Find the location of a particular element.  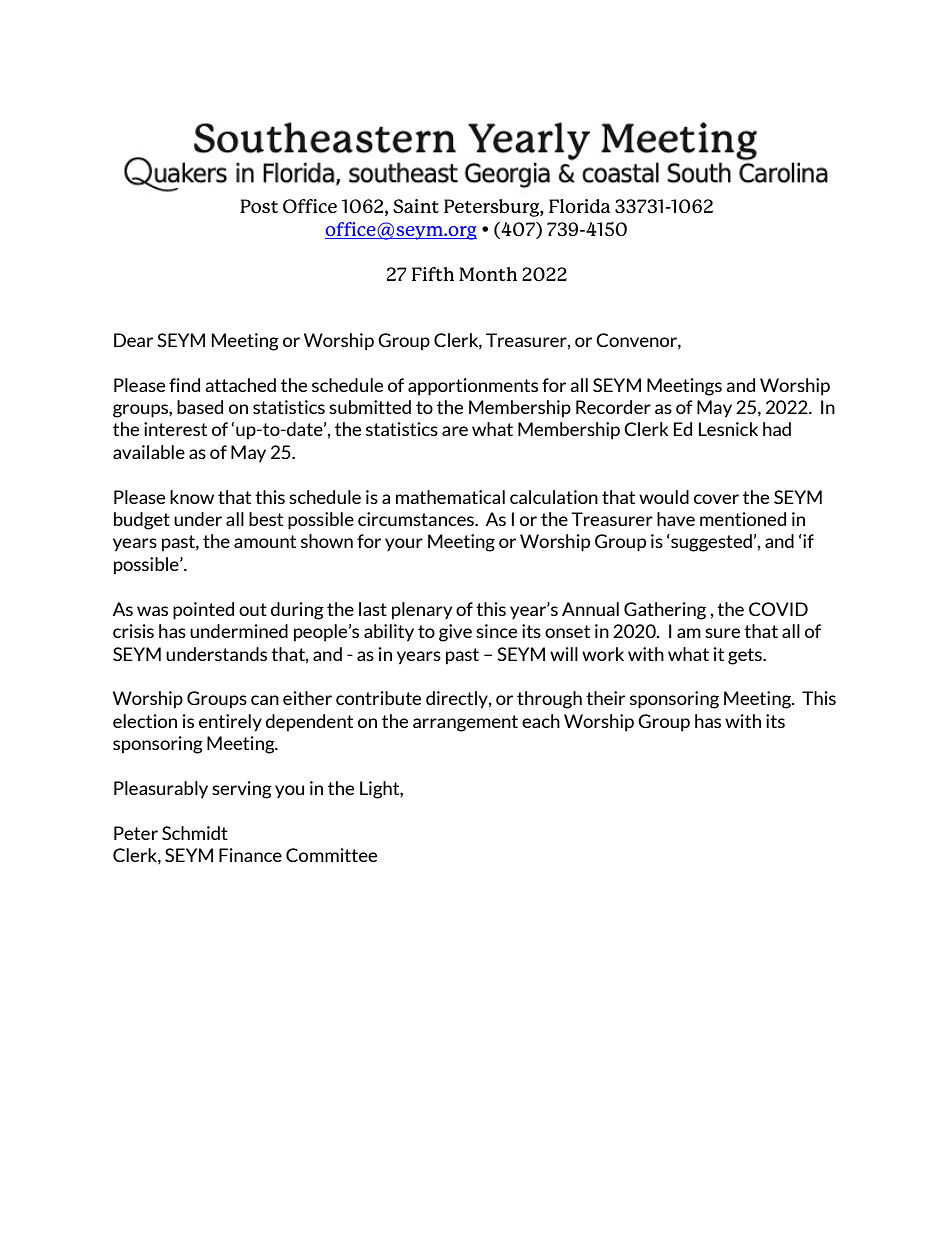

Schmidt is located at coordinates (195, 833).
